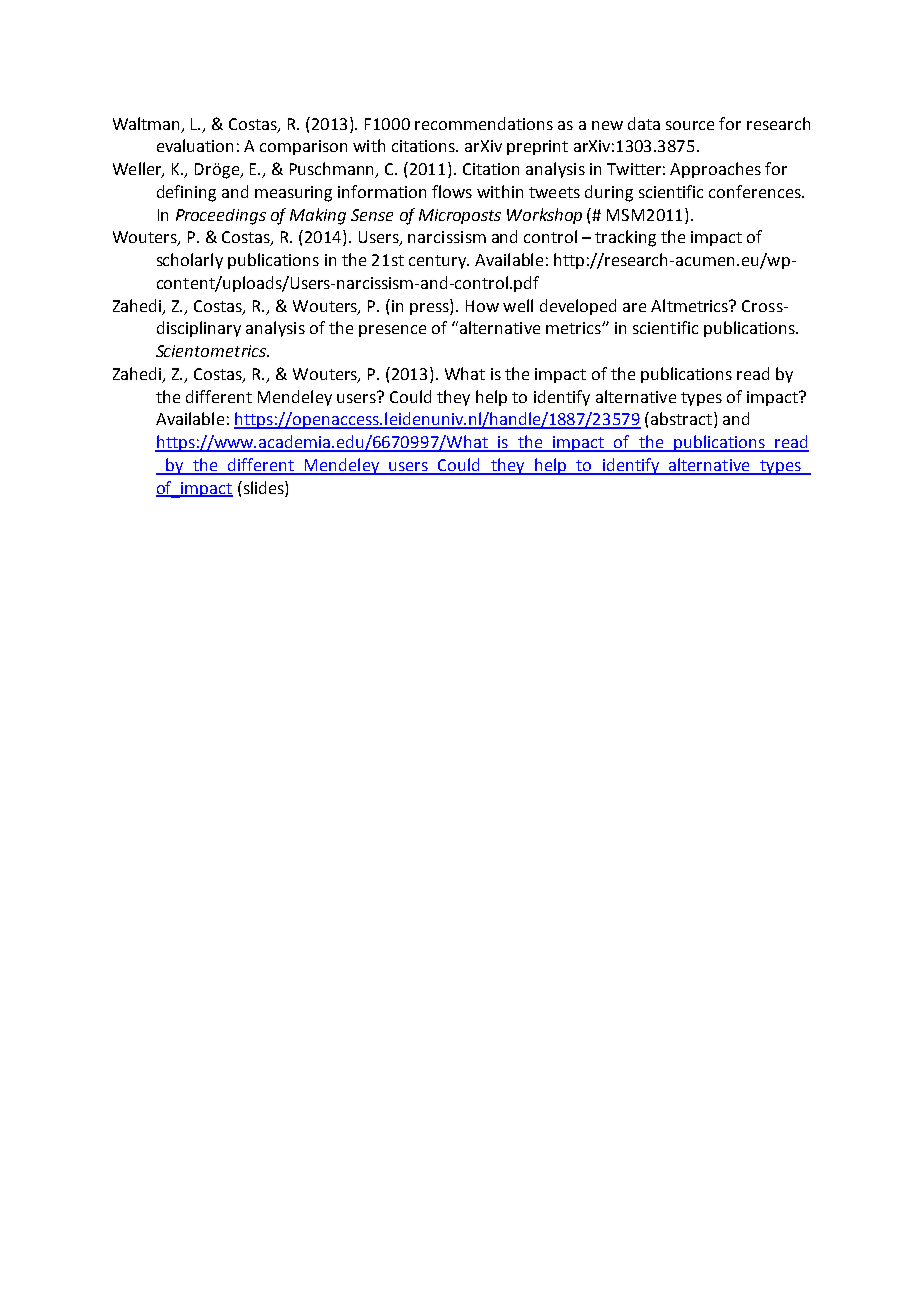 This screenshot has width=924, height=1308. I want to click on source, so click(690, 125).
